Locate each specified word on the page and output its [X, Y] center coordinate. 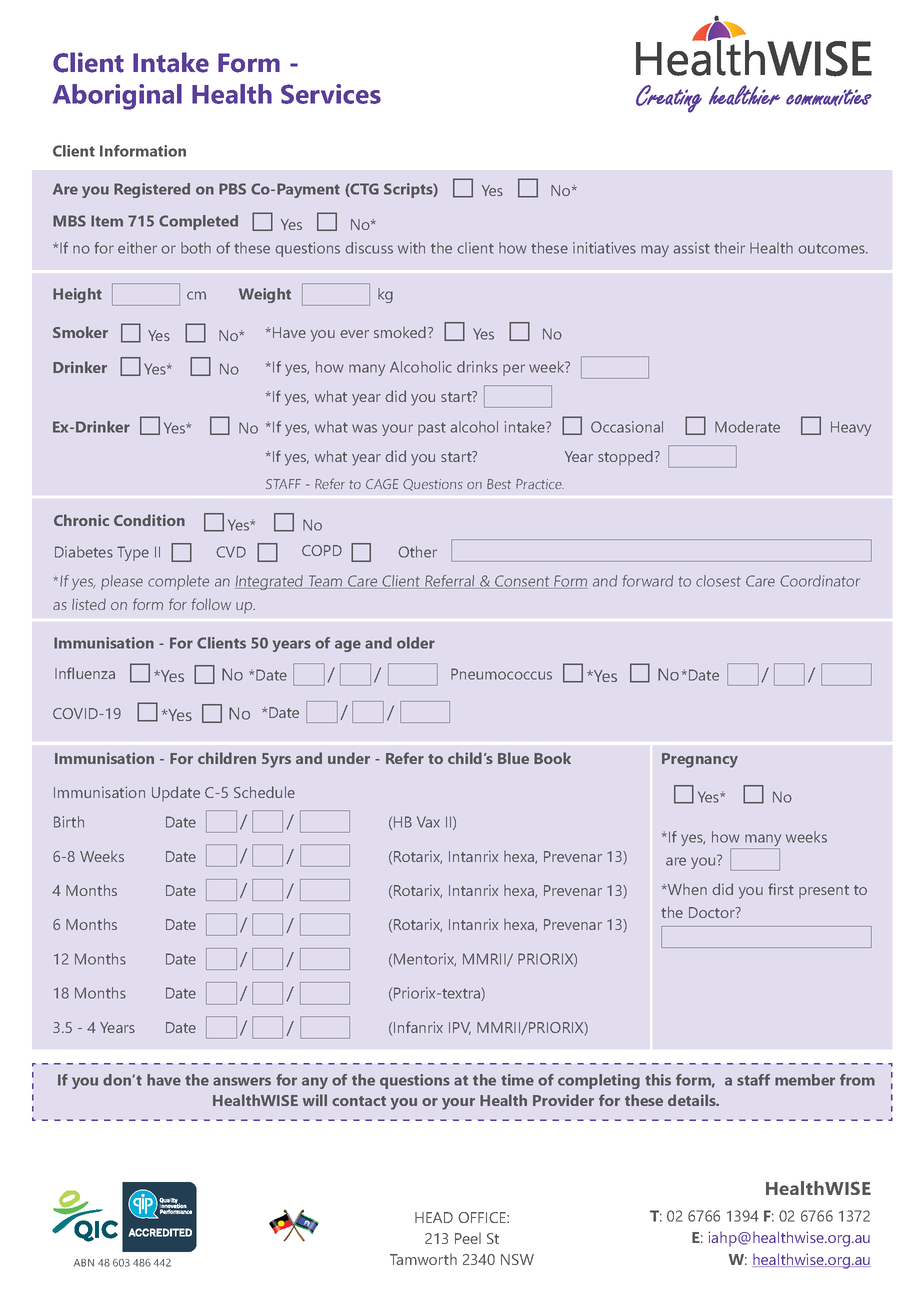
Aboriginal [117, 97]
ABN [84, 1263]
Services [331, 94]
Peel [468, 1238]
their [729, 248]
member [805, 1080]
